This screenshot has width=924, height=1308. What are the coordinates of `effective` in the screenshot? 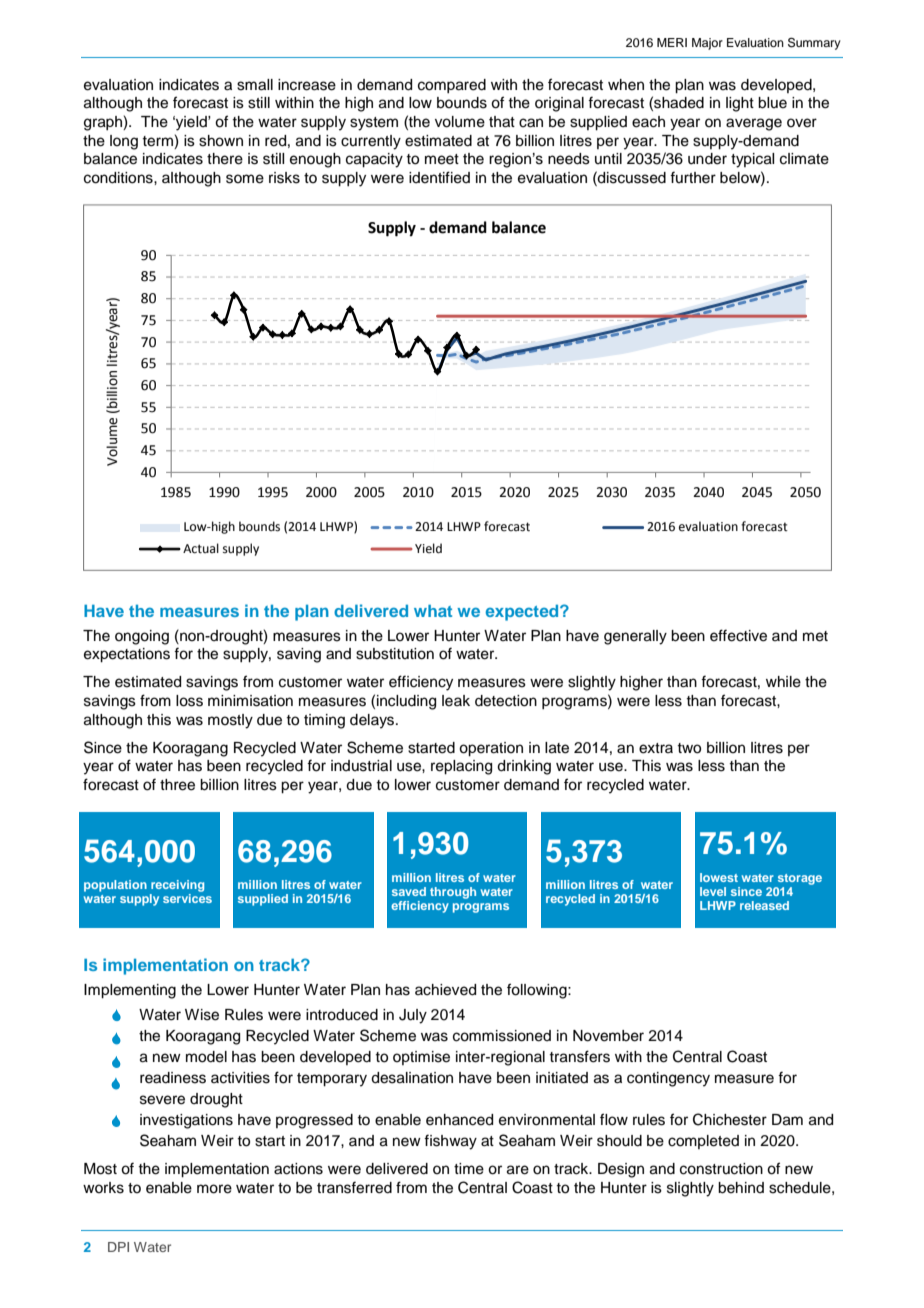 It's located at (738, 635).
